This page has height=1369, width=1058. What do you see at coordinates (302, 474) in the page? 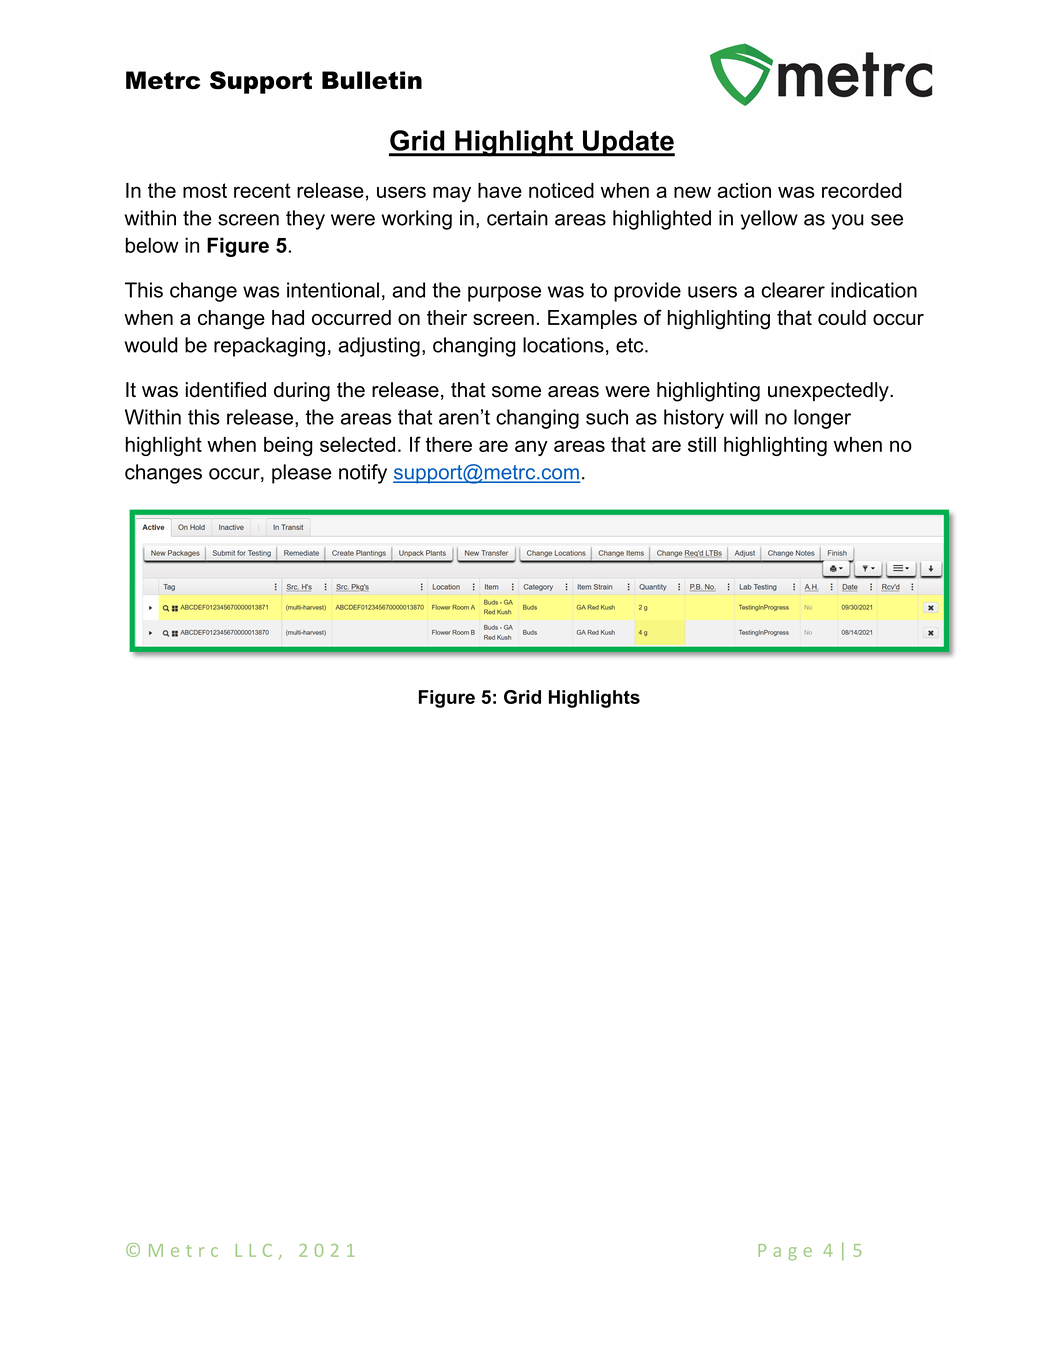
I see `please` at bounding box center [302, 474].
